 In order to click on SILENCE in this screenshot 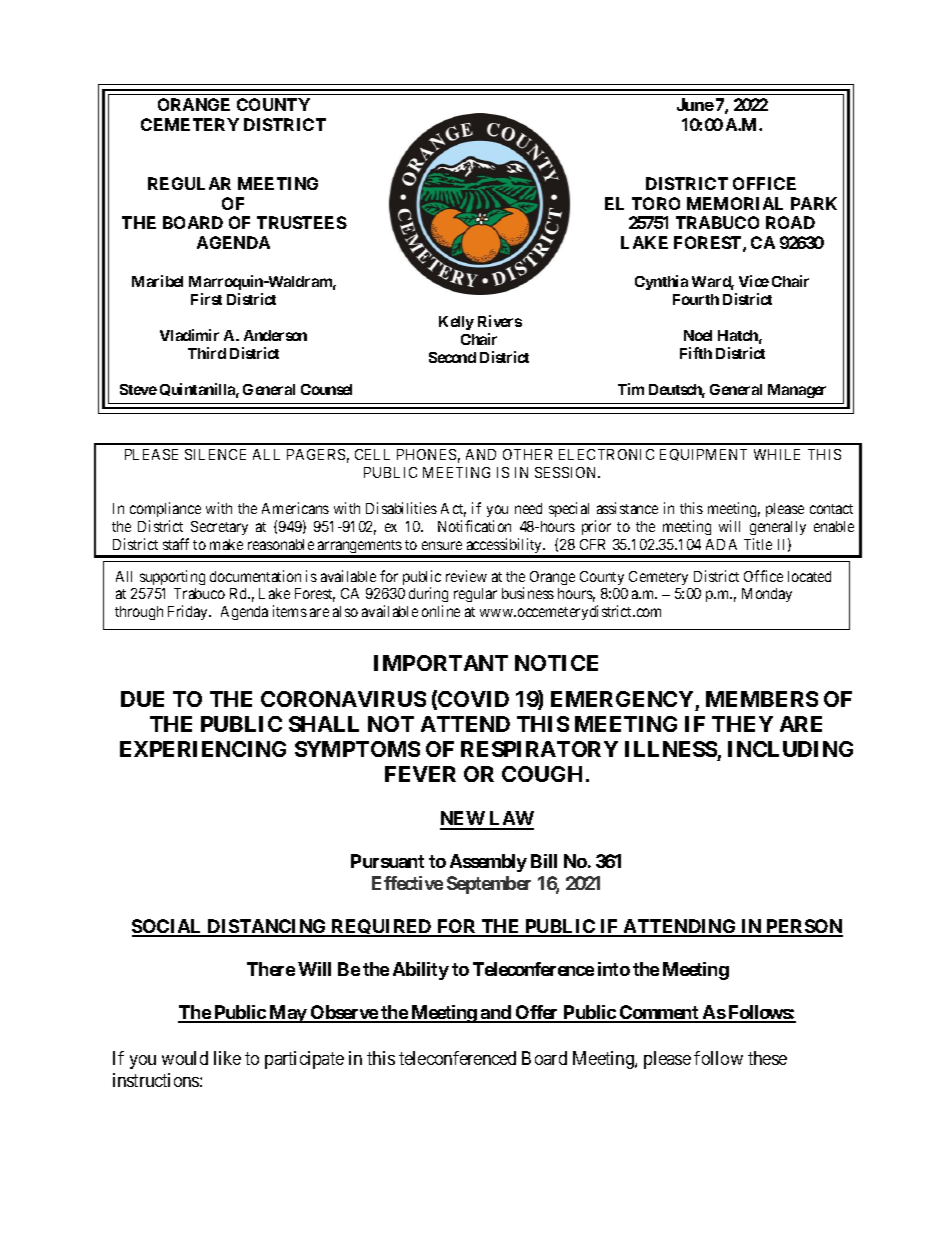, I will do `click(215, 454)`.
